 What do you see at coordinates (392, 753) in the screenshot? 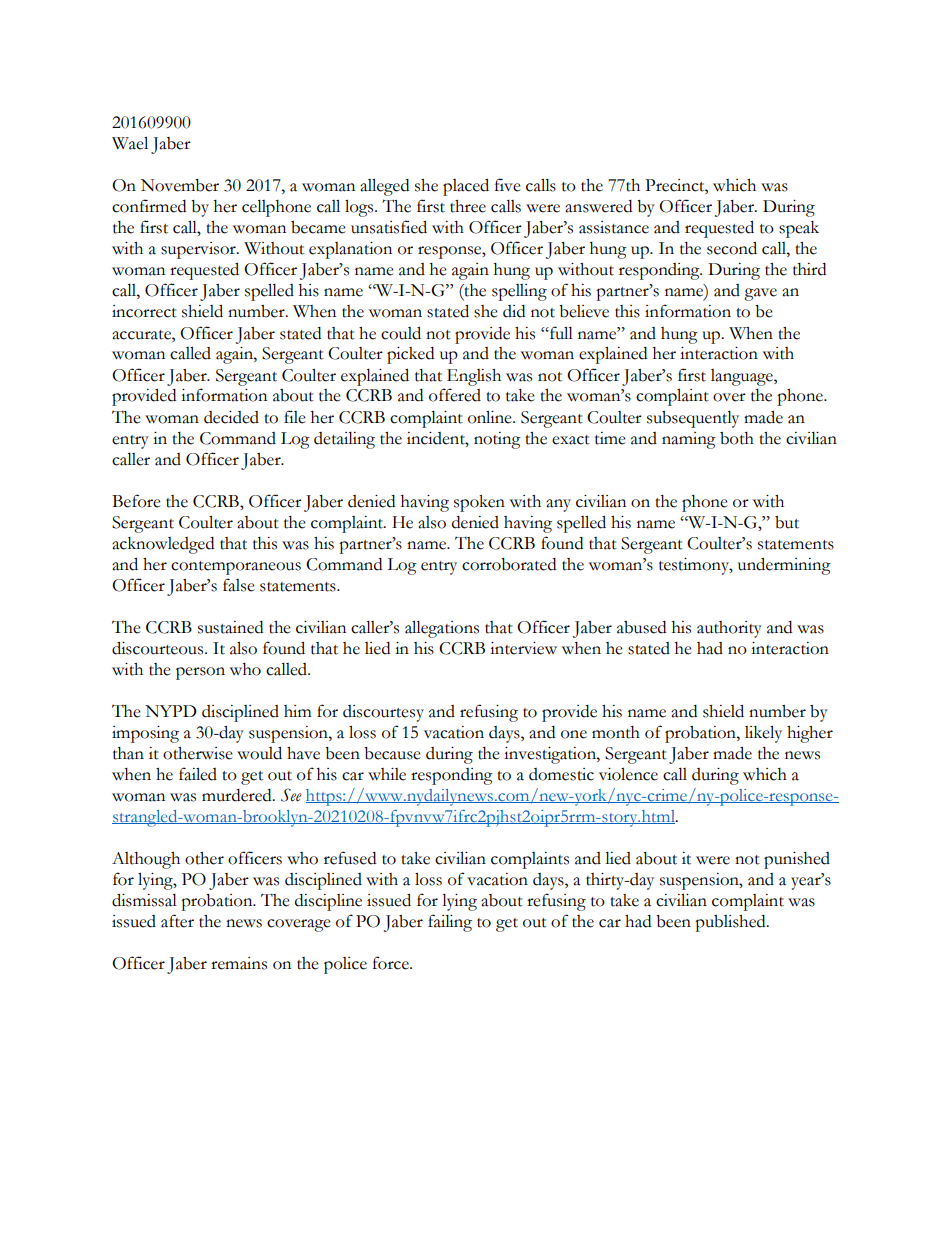
I see `because` at bounding box center [392, 753].
